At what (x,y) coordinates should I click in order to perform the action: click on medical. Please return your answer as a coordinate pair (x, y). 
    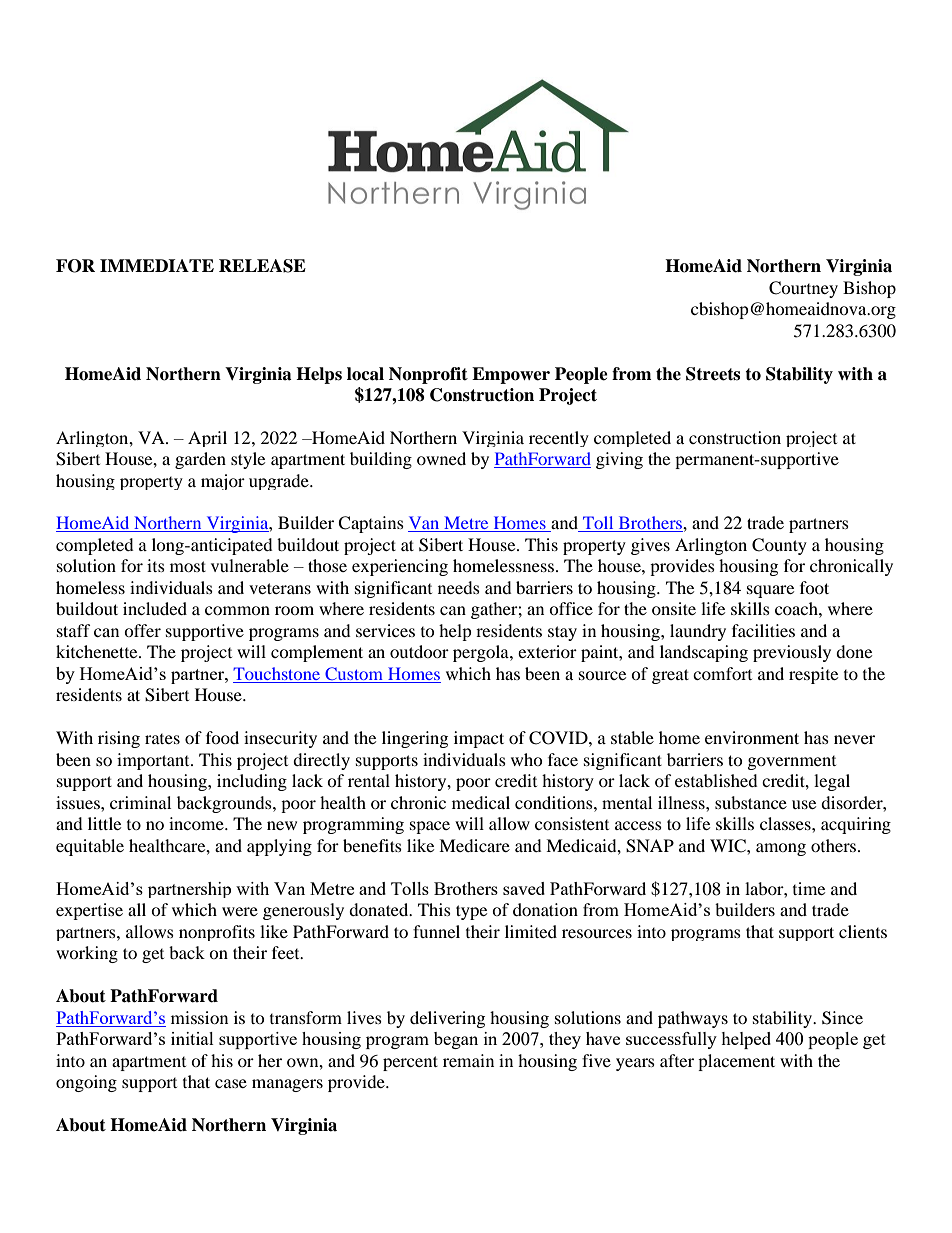
    Looking at the image, I should click on (481, 802).
